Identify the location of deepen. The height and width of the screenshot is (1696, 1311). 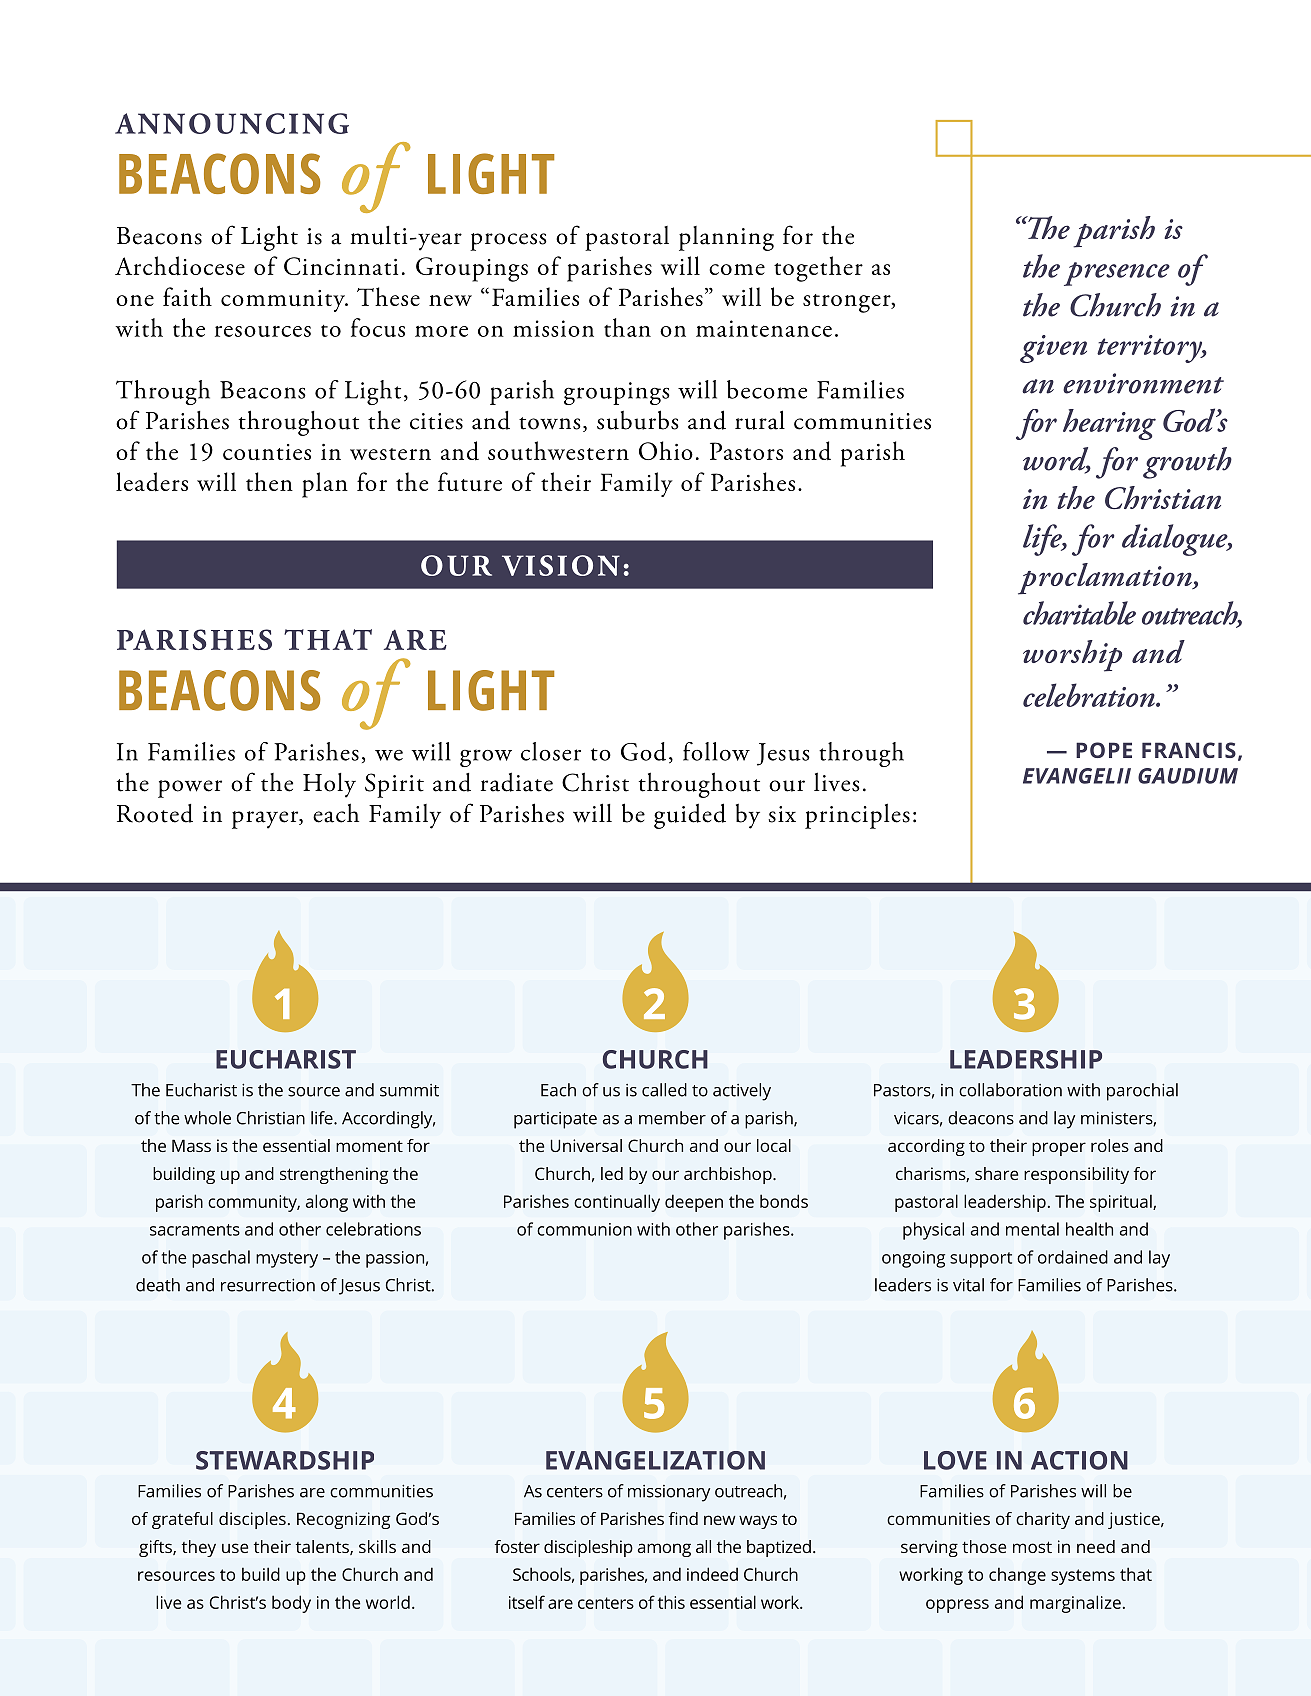
(694, 1203).
